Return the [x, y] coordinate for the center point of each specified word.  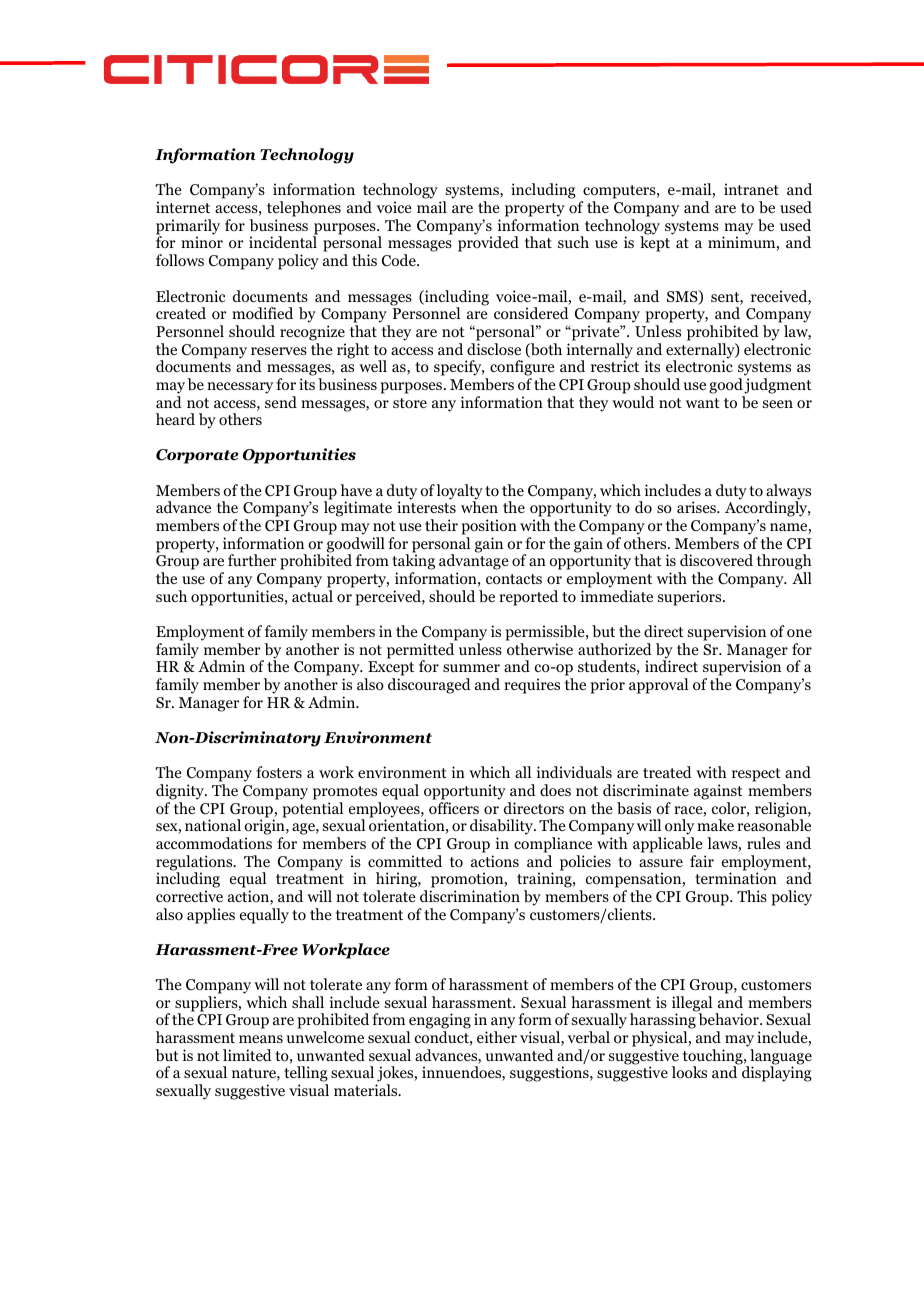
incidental [283, 242]
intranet [751, 189]
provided [488, 244]
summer [471, 668]
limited [247, 1055]
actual [312, 596]
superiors [691, 598]
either [497, 1037]
